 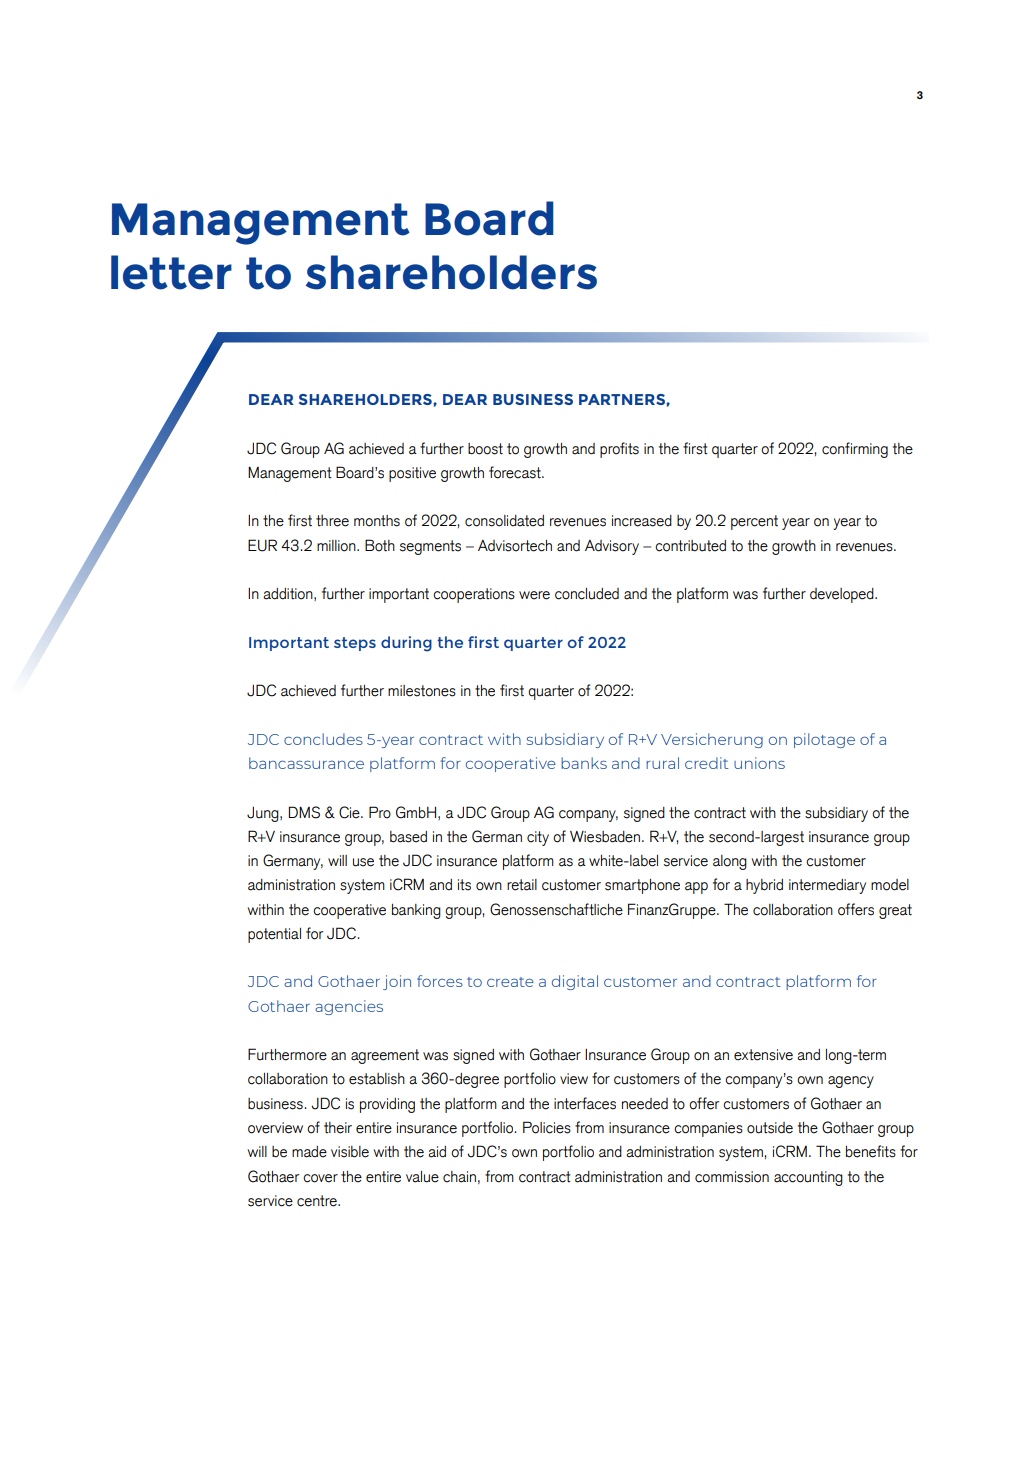 I want to click on PARTNERS, so click(x=623, y=399).
